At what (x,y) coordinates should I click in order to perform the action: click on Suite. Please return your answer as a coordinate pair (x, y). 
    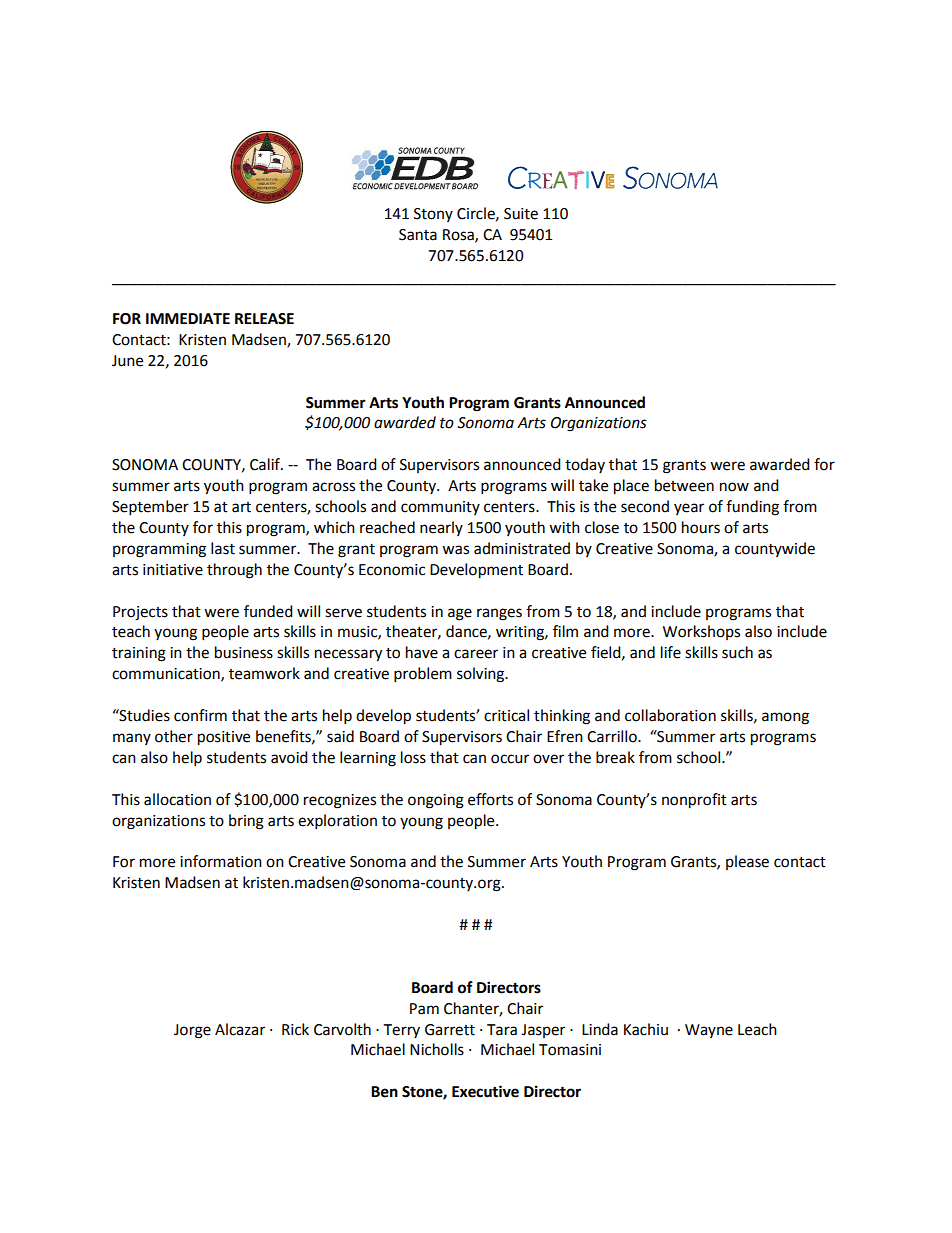
    Looking at the image, I should click on (521, 214).
